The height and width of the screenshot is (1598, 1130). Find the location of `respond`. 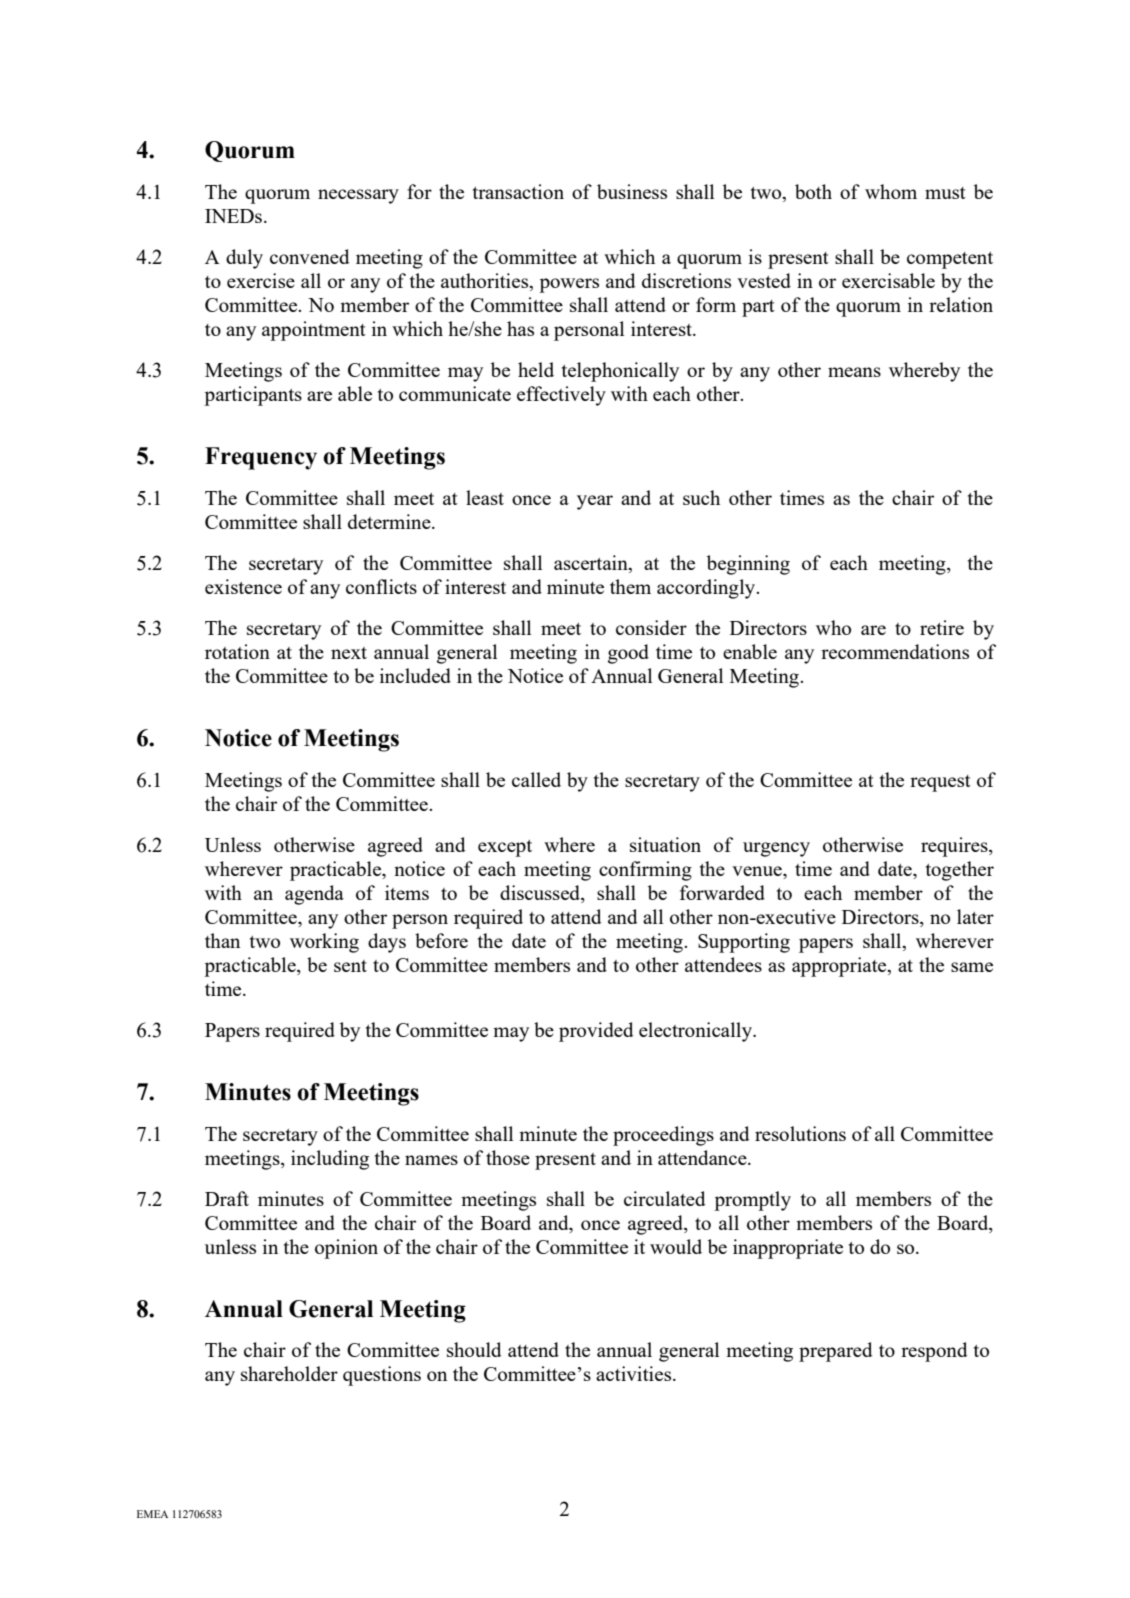

respond is located at coordinates (934, 1352).
